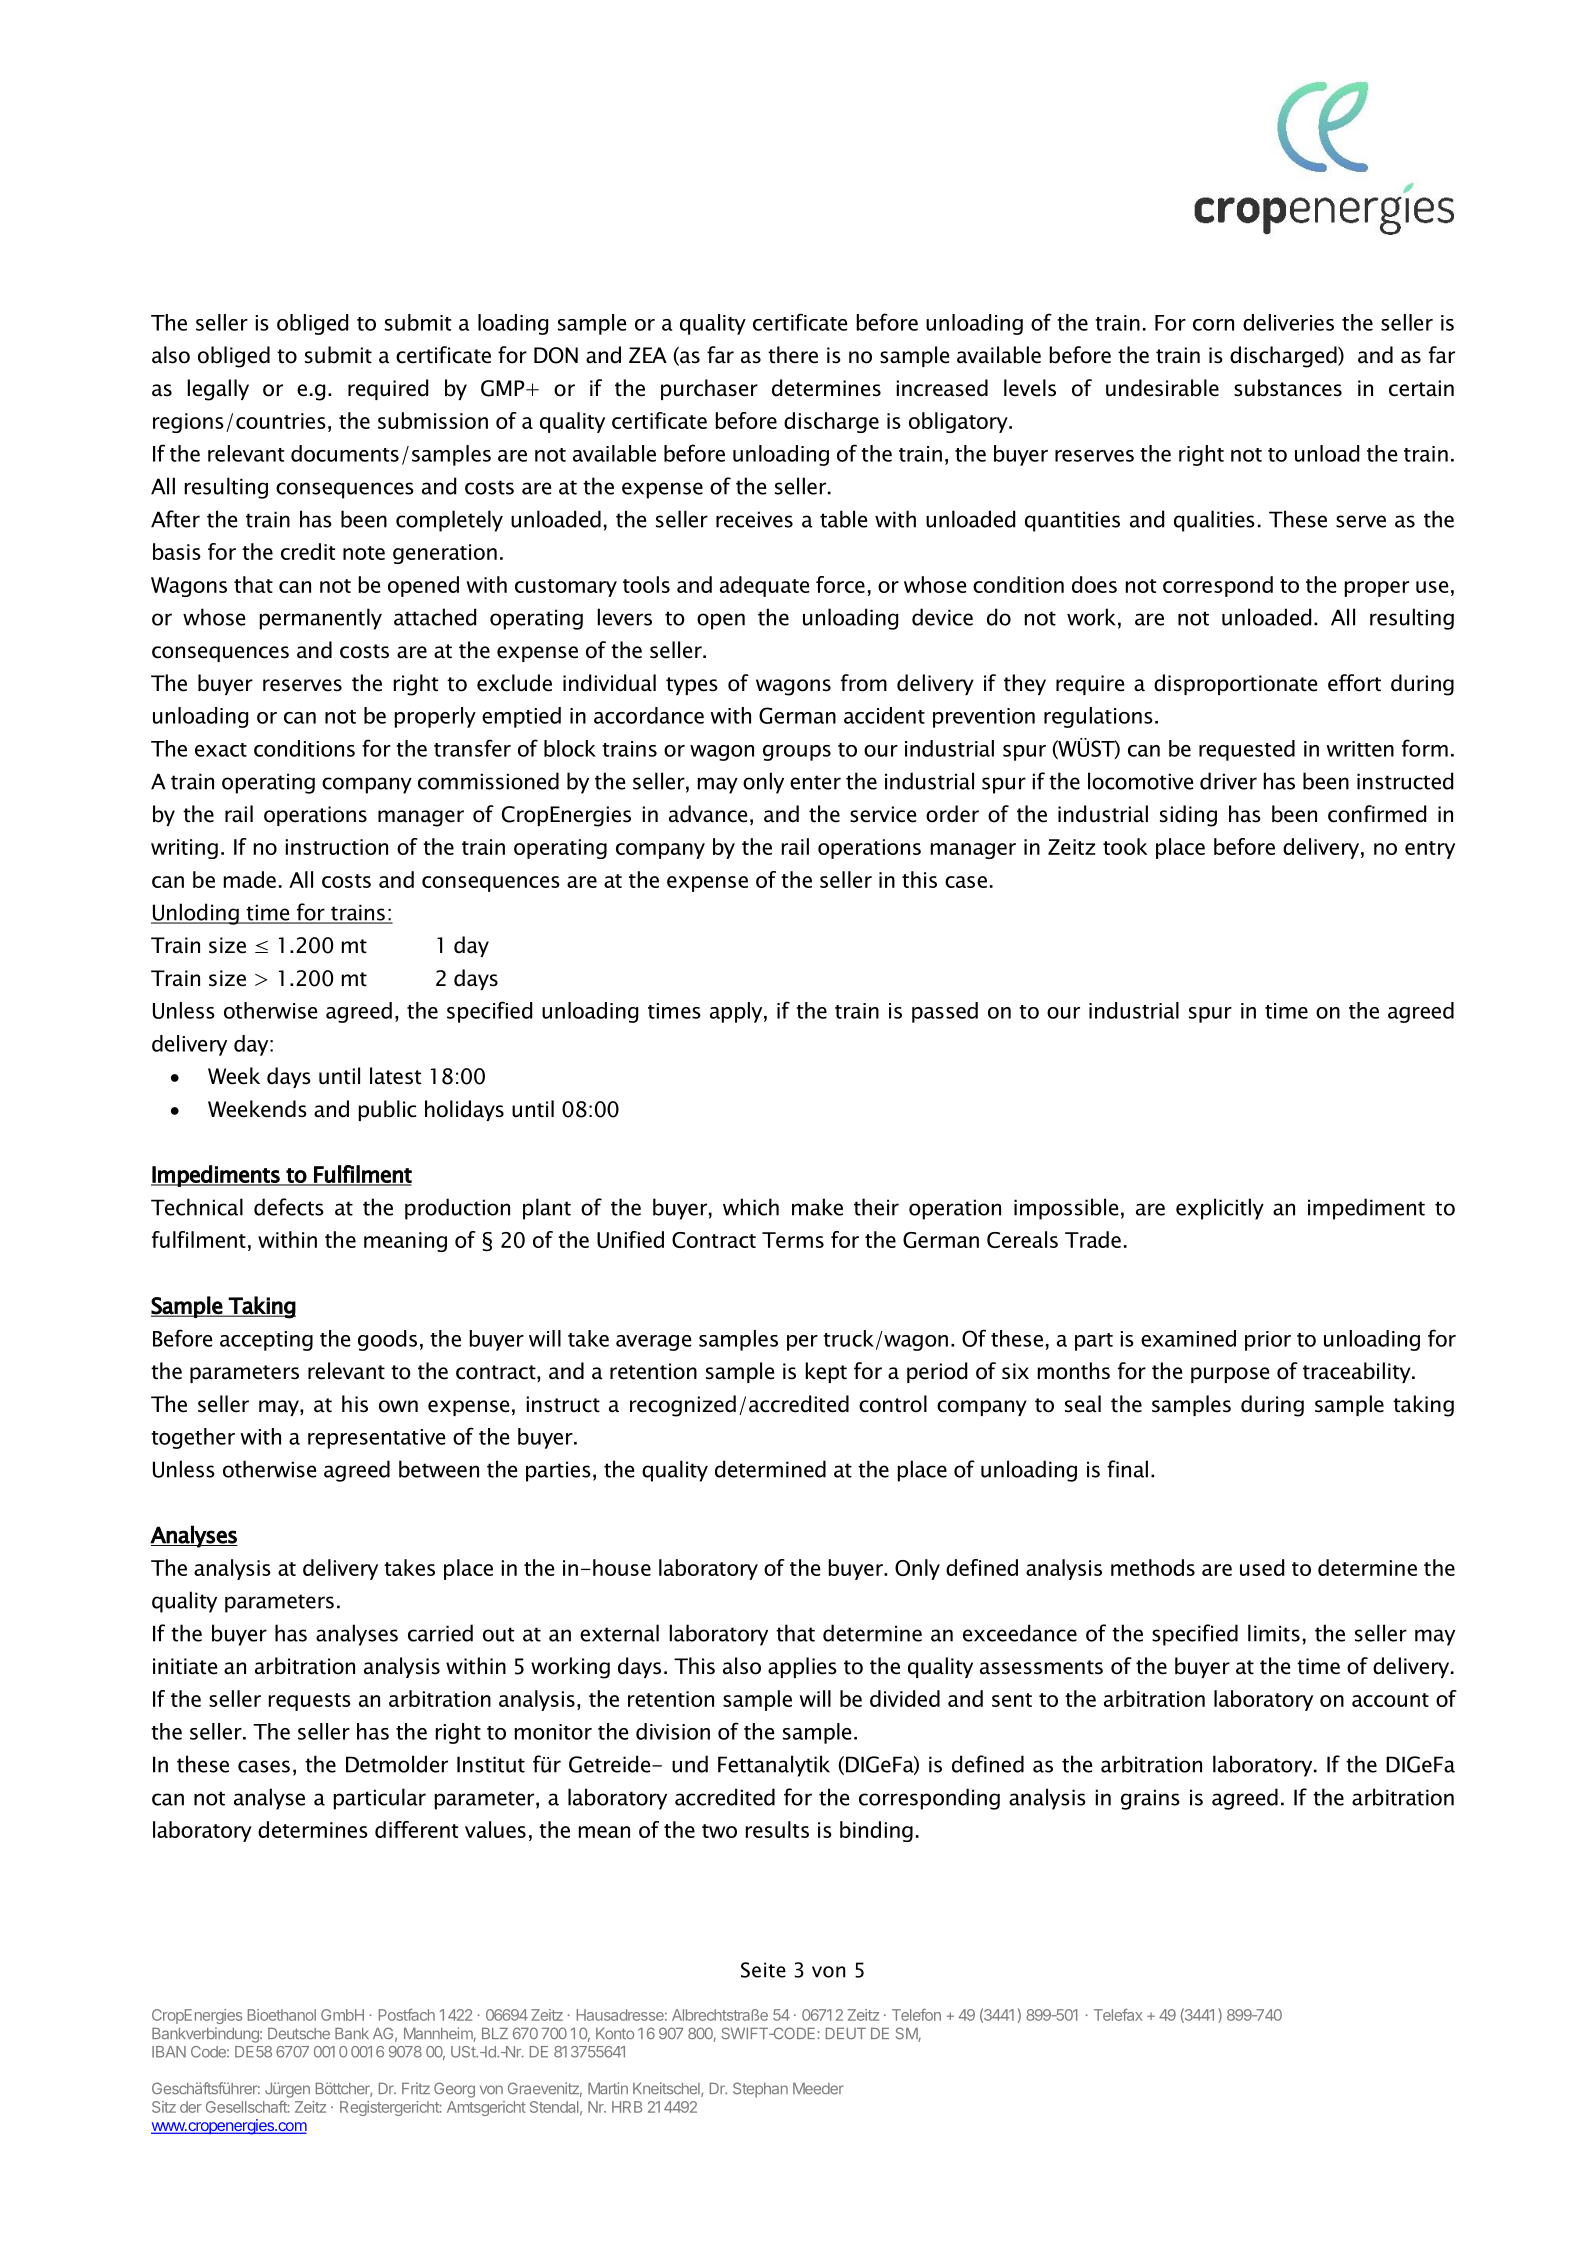 The width and height of the document is (1587, 2244). I want to click on explicitly, so click(1220, 1209).
